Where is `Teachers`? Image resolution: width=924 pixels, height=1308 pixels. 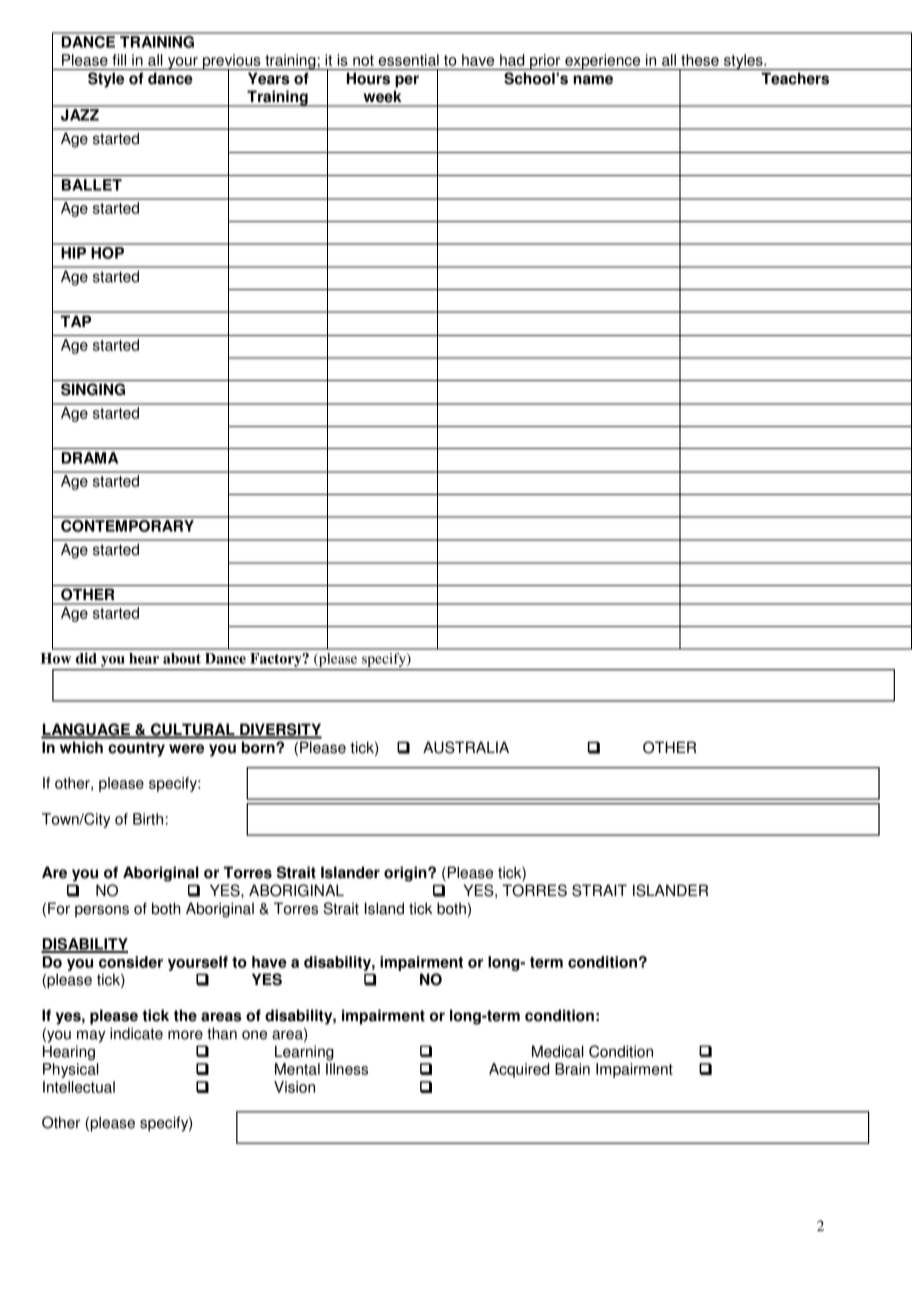
Teachers is located at coordinates (795, 78).
